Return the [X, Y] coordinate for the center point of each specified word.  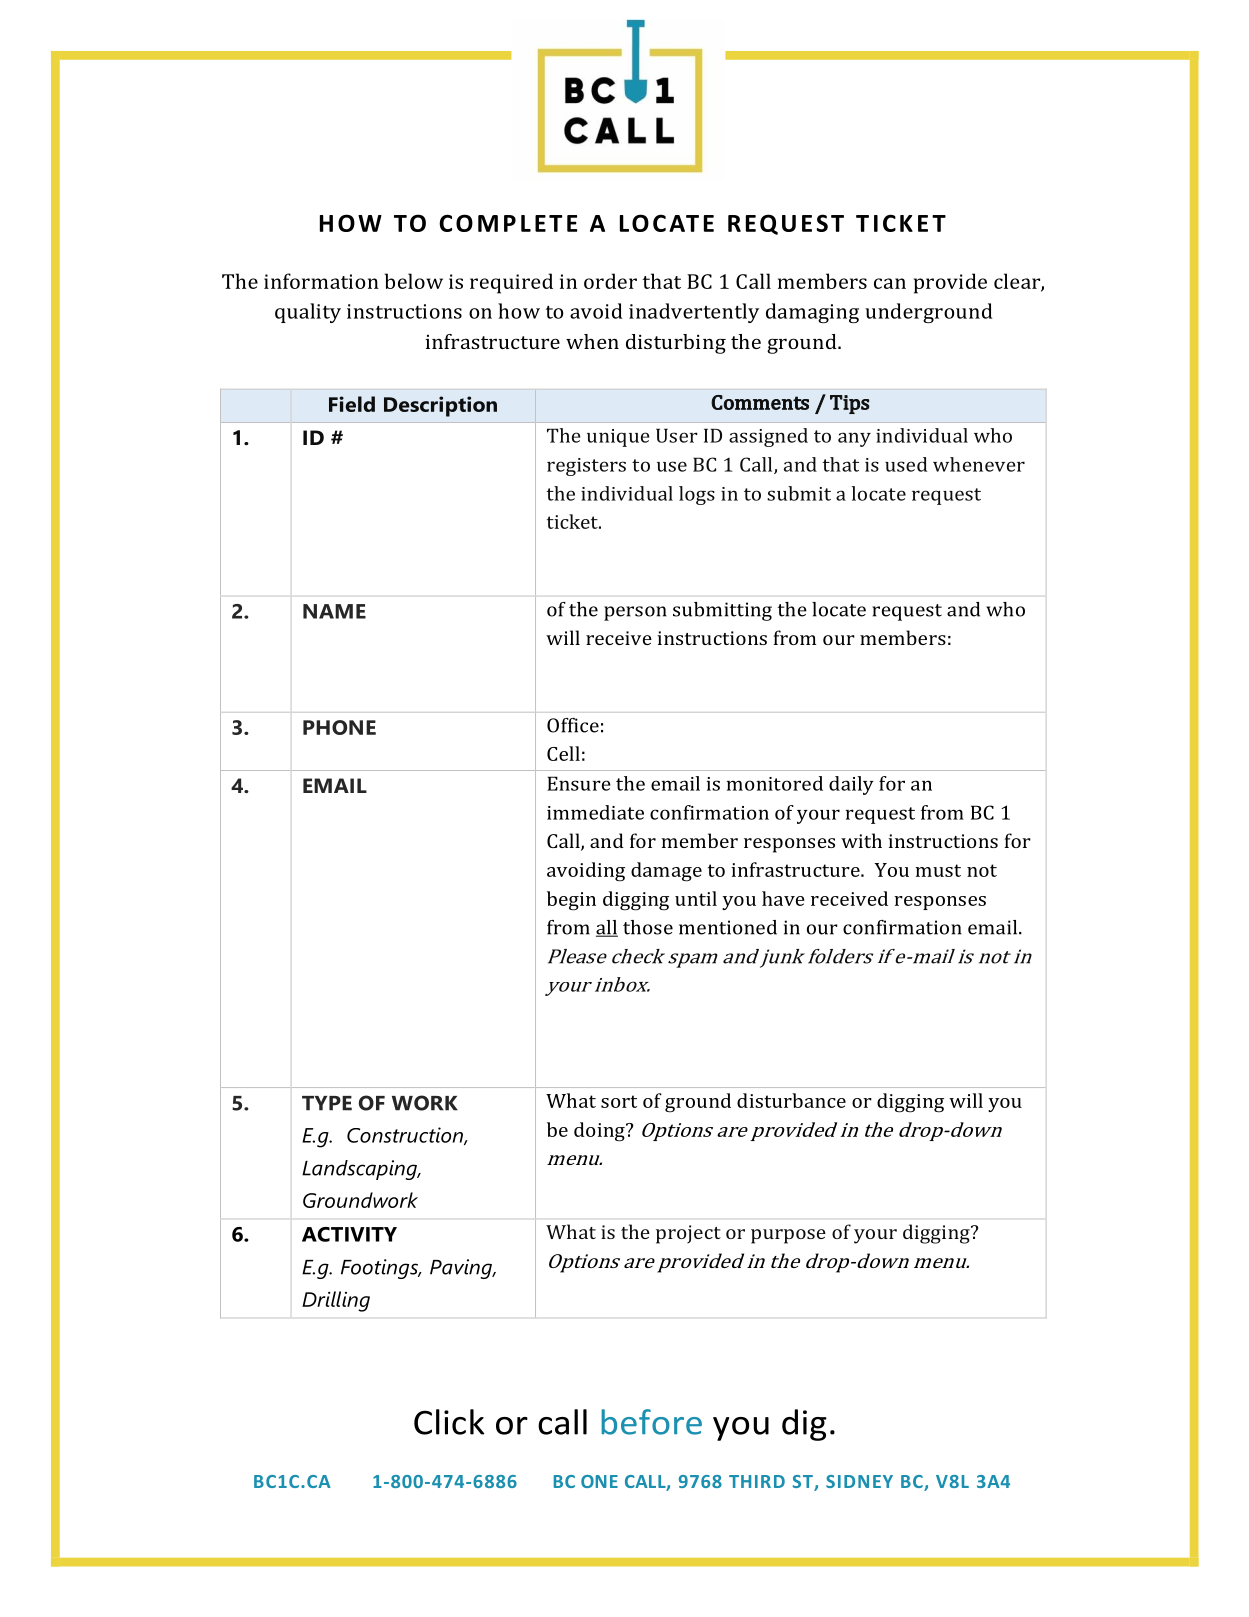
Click [449, 1422]
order [610, 281]
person [635, 613]
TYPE [327, 1103]
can [890, 283]
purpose [788, 1236]
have [783, 898]
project [688, 1234]
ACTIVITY [349, 1234]
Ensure [579, 783]
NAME [334, 611]
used [906, 464]
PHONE [339, 727]
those [648, 927]
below [414, 281]
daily [851, 785]
